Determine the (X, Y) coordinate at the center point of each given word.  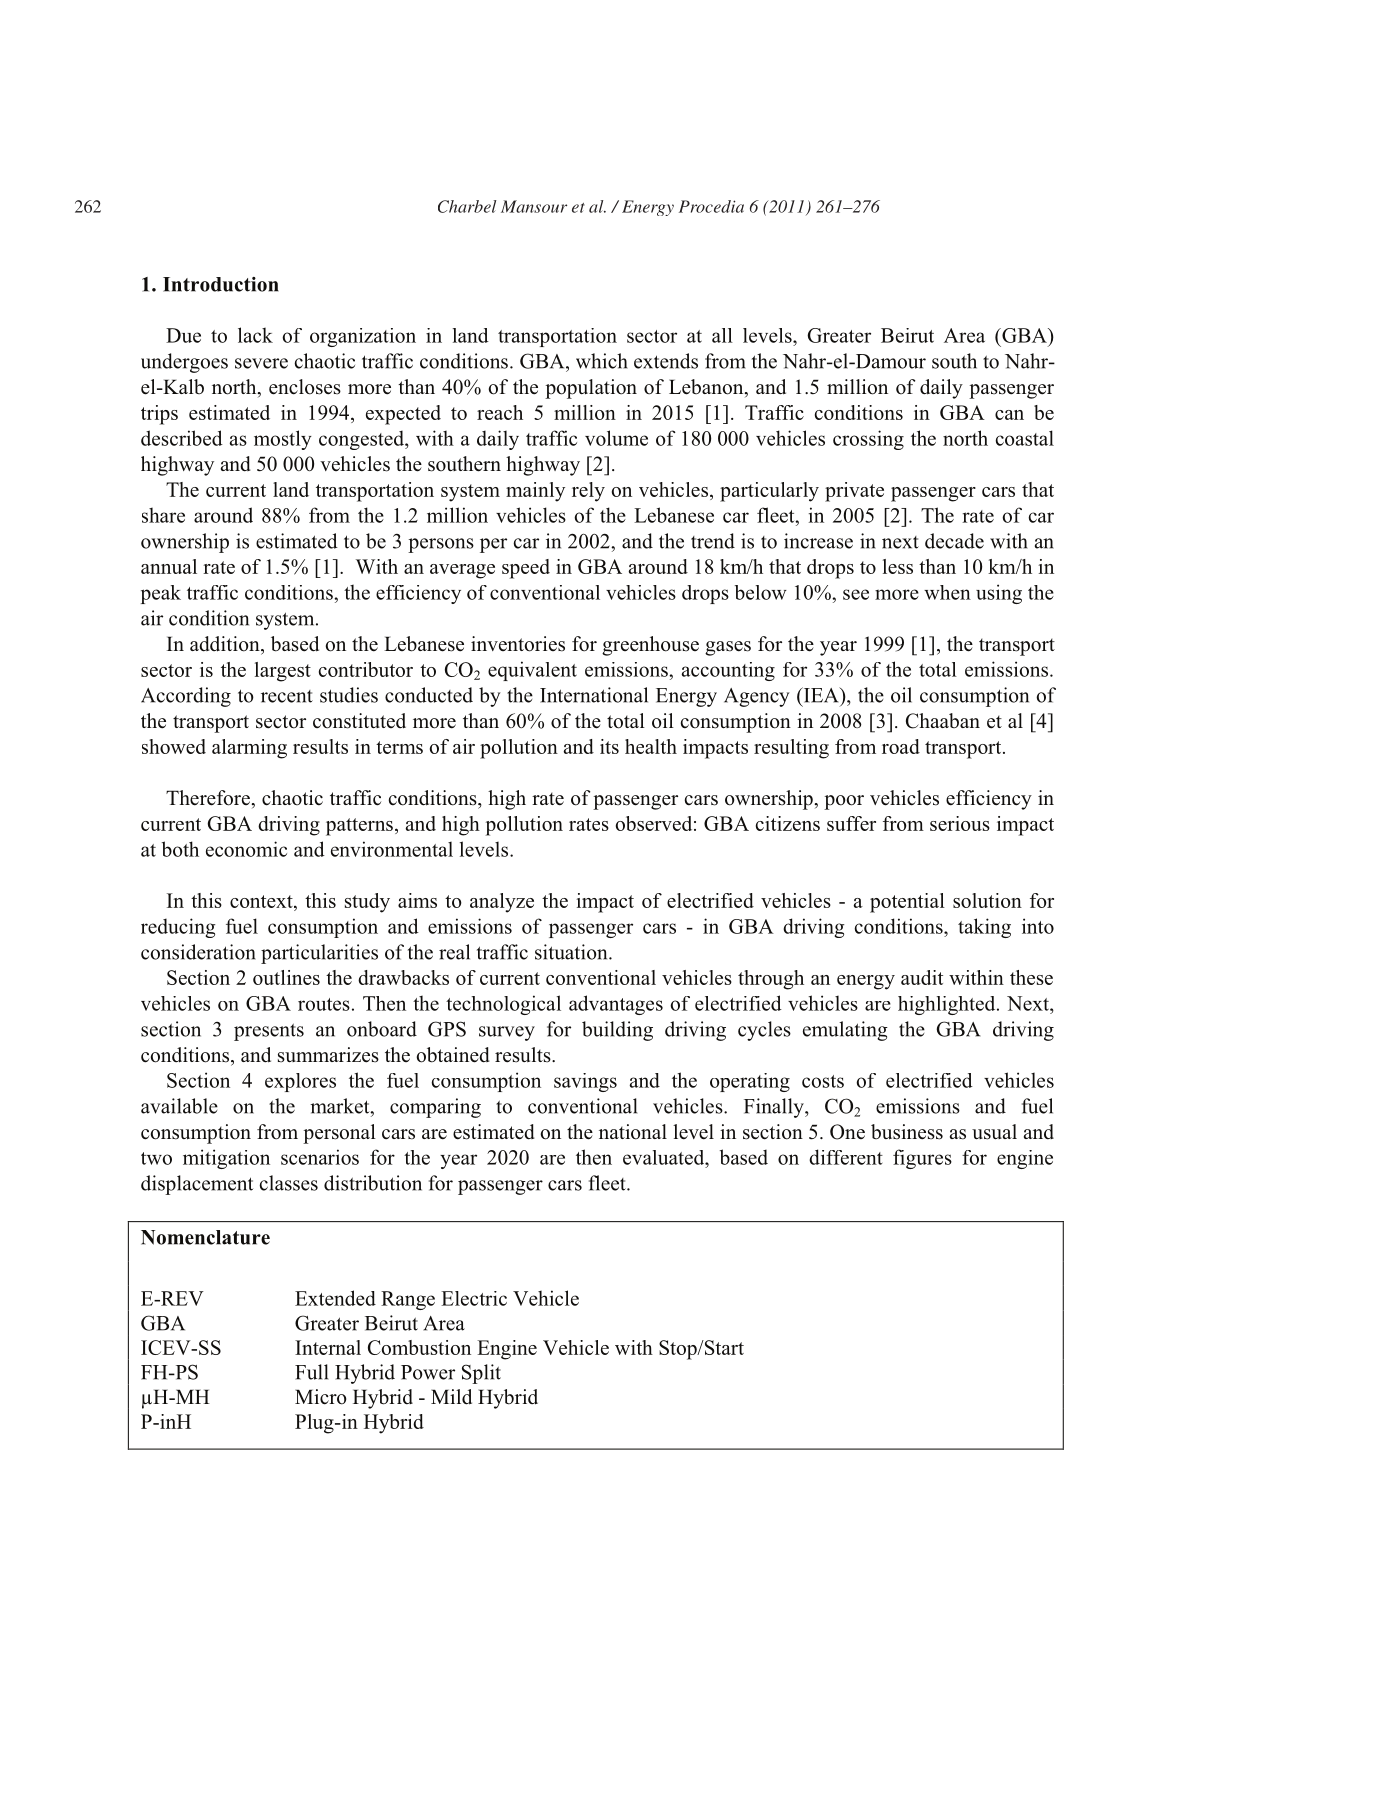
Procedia (711, 206)
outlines (286, 977)
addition (226, 644)
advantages (616, 1005)
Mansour (534, 206)
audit (922, 977)
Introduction (221, 284)
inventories (518, 644)
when (947, 592)
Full (311, 1372)
